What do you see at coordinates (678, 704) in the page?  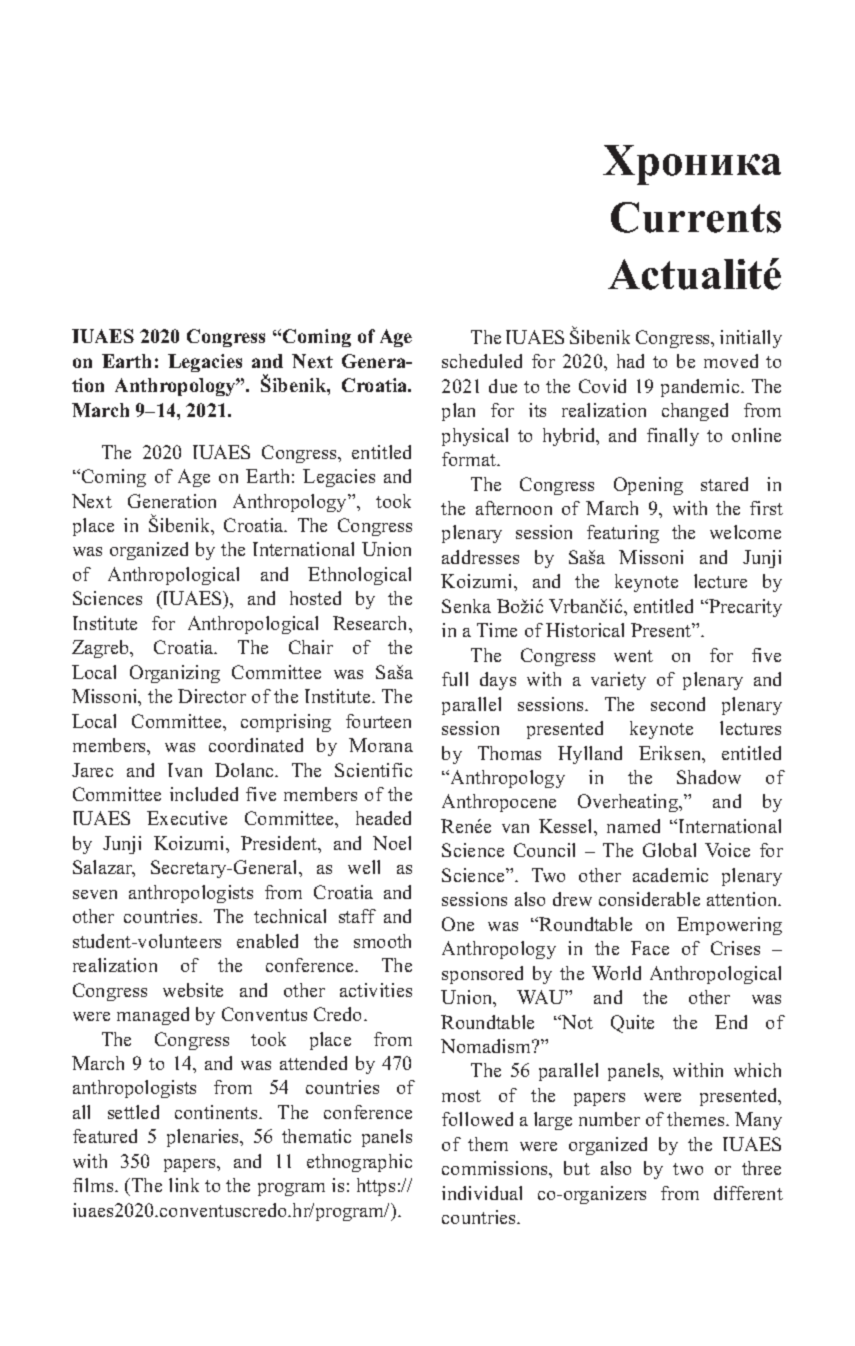 I see `second` at bounding box center [678, 704].
